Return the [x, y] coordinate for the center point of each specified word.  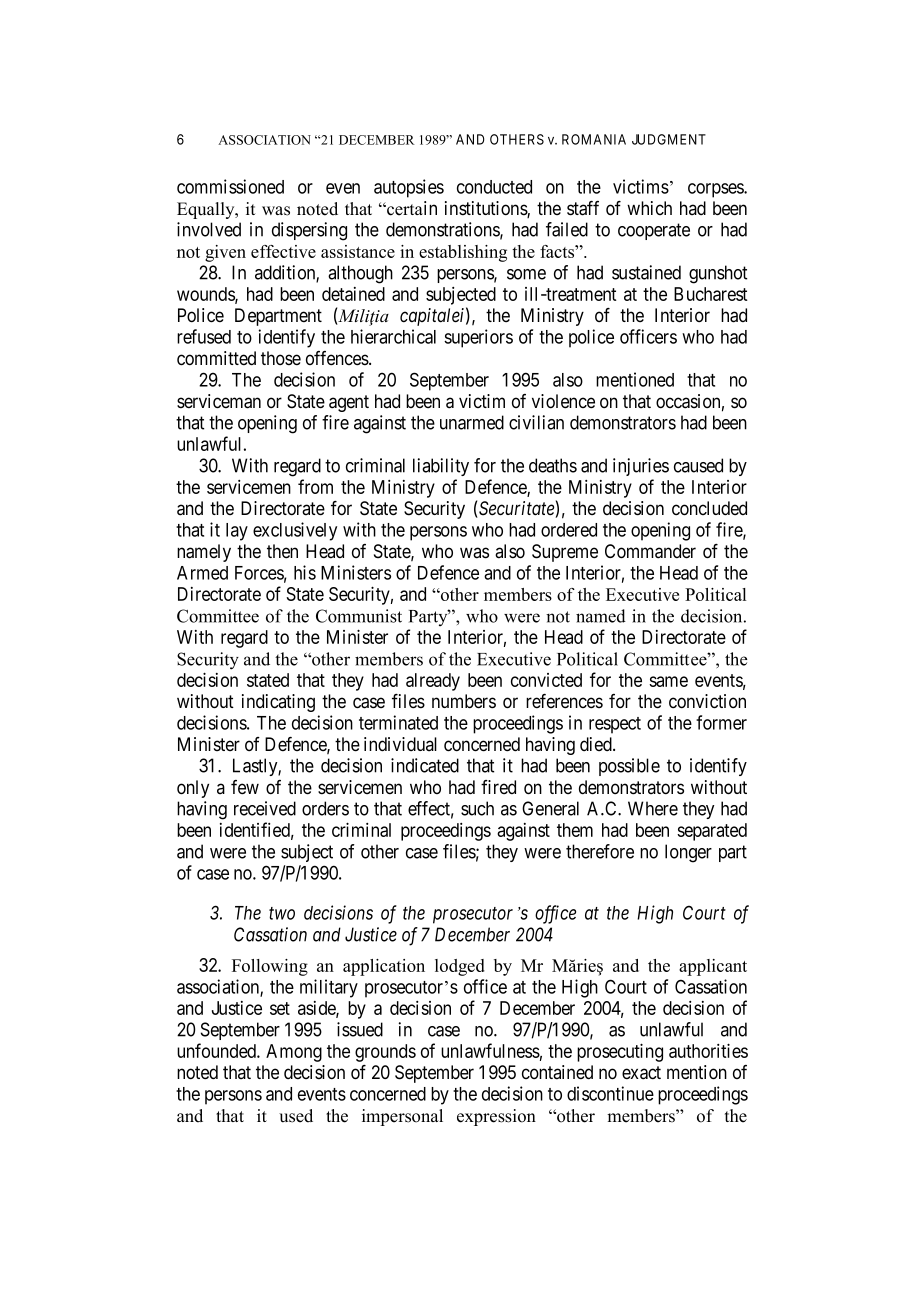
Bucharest [711, 294]
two [282, 913]
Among [294, 1053]
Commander [650, 551]
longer [688, 853]
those [281, 358]
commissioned [230, 186]
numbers [464, 701]
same [668, 681]
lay [237, 532]
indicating [278, 703]
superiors [478, 338]
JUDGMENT [669, 139]
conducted [494, 187]
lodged [460, 967]
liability [441, 467]
